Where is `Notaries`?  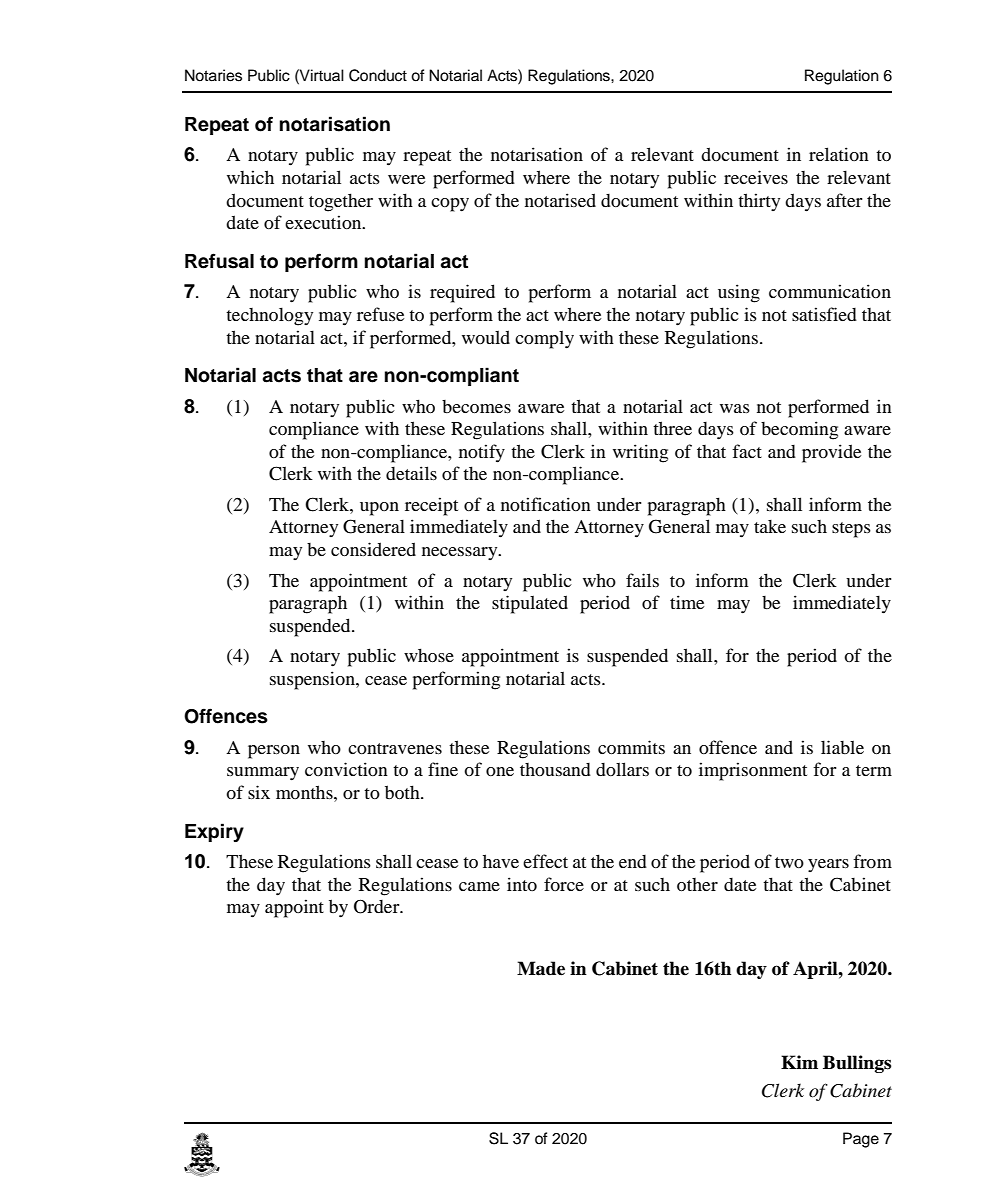 Notaries is located at coordinates (213, 75).
